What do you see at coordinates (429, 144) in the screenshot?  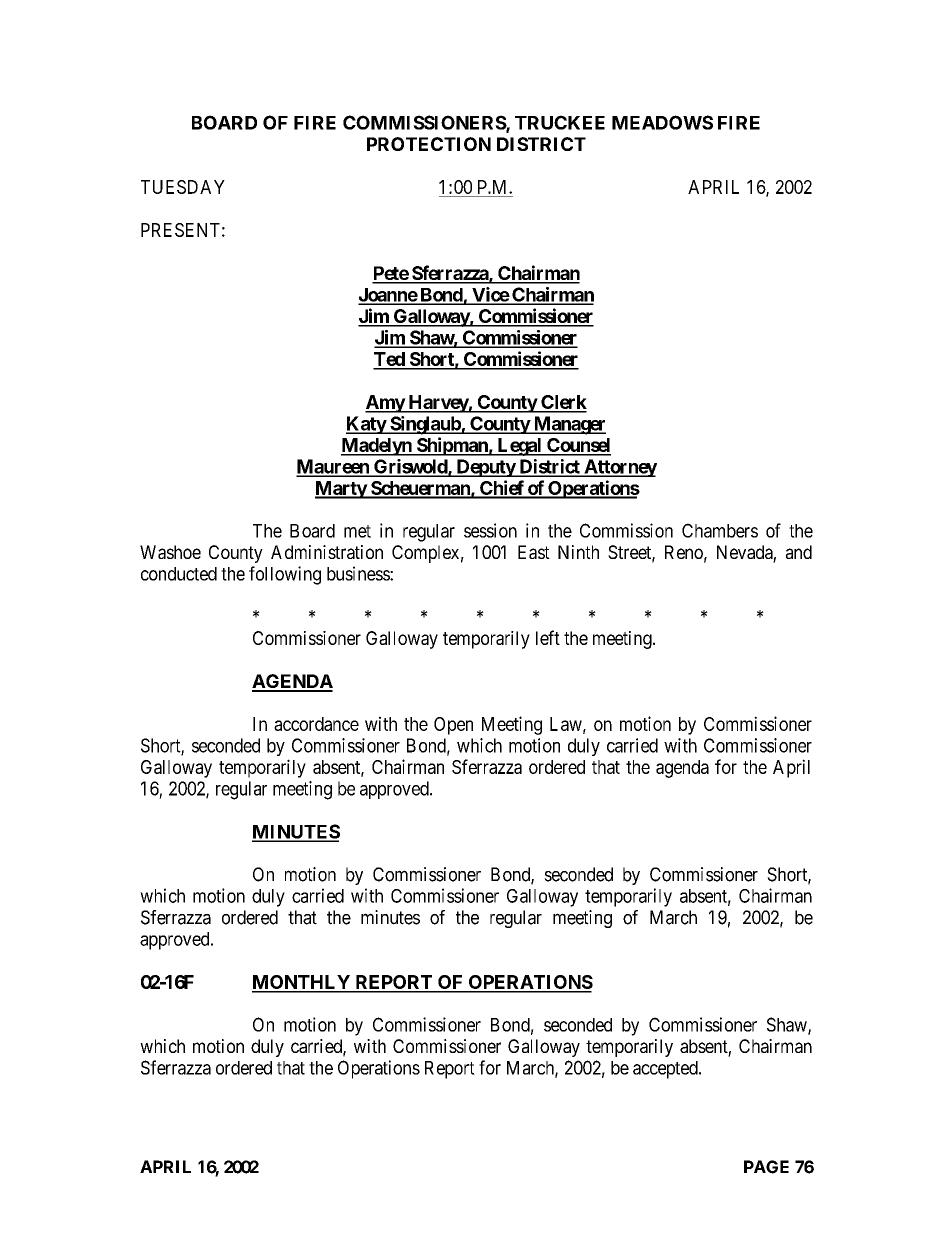 I see `PROTECTION` at bounding box center [429, 144].
